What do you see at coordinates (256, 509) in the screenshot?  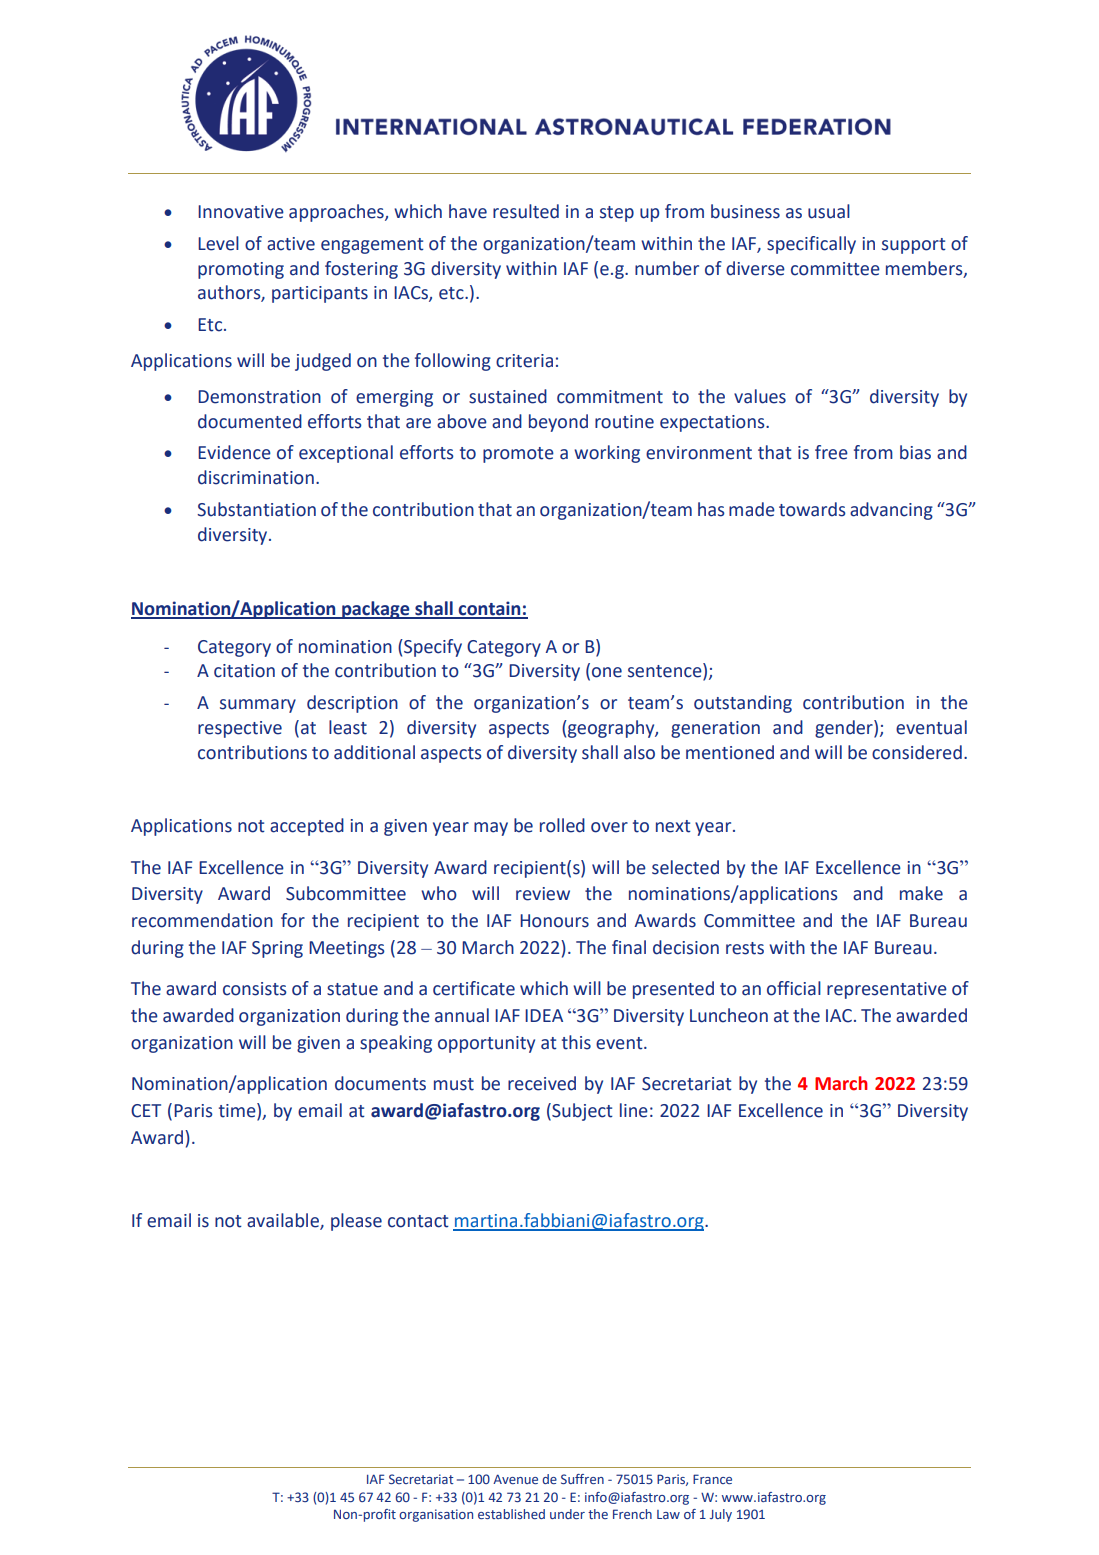 I see `Substantiation` at bounding box center [256, 509].
